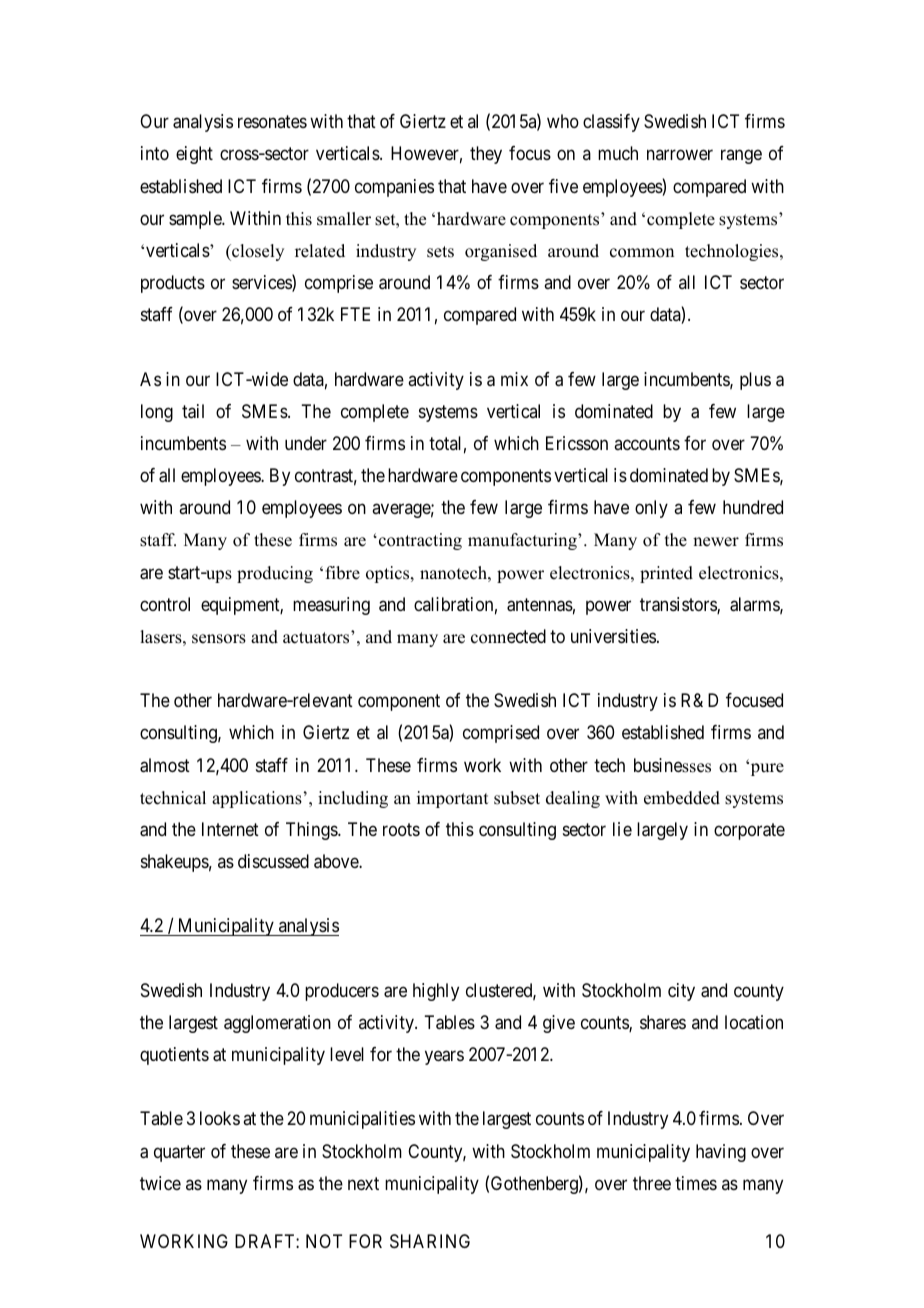 The width and height of the screenshot is (924, 1308). What do you see at coordinates (749, 831) in the screenshot?
I see `corporate` at bounding box center [749, 831].
